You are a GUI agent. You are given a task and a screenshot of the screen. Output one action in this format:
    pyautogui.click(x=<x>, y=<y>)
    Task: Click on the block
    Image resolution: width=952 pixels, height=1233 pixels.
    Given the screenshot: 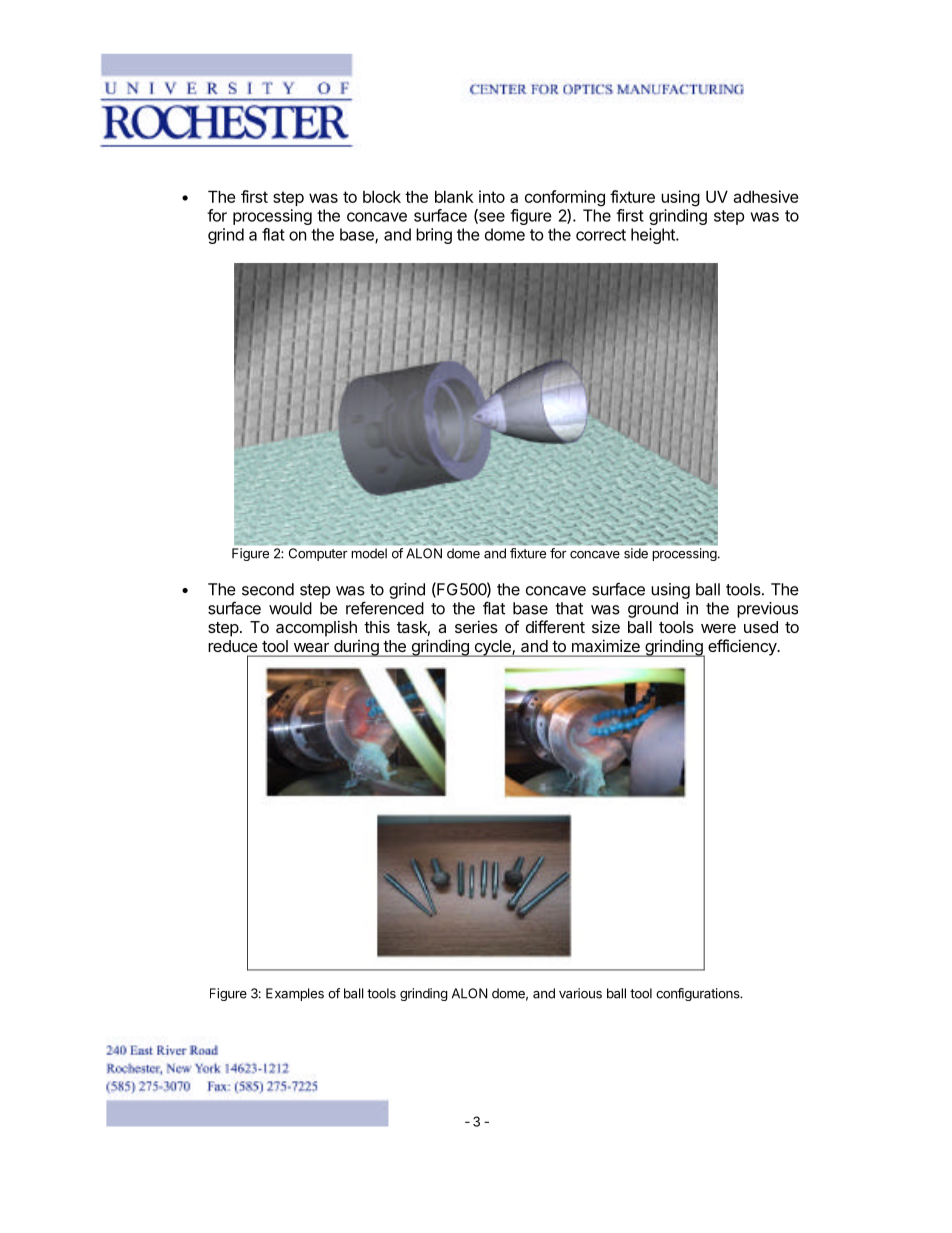 What is the action you would take?
    pyautogui.click(x=382, y=196)
